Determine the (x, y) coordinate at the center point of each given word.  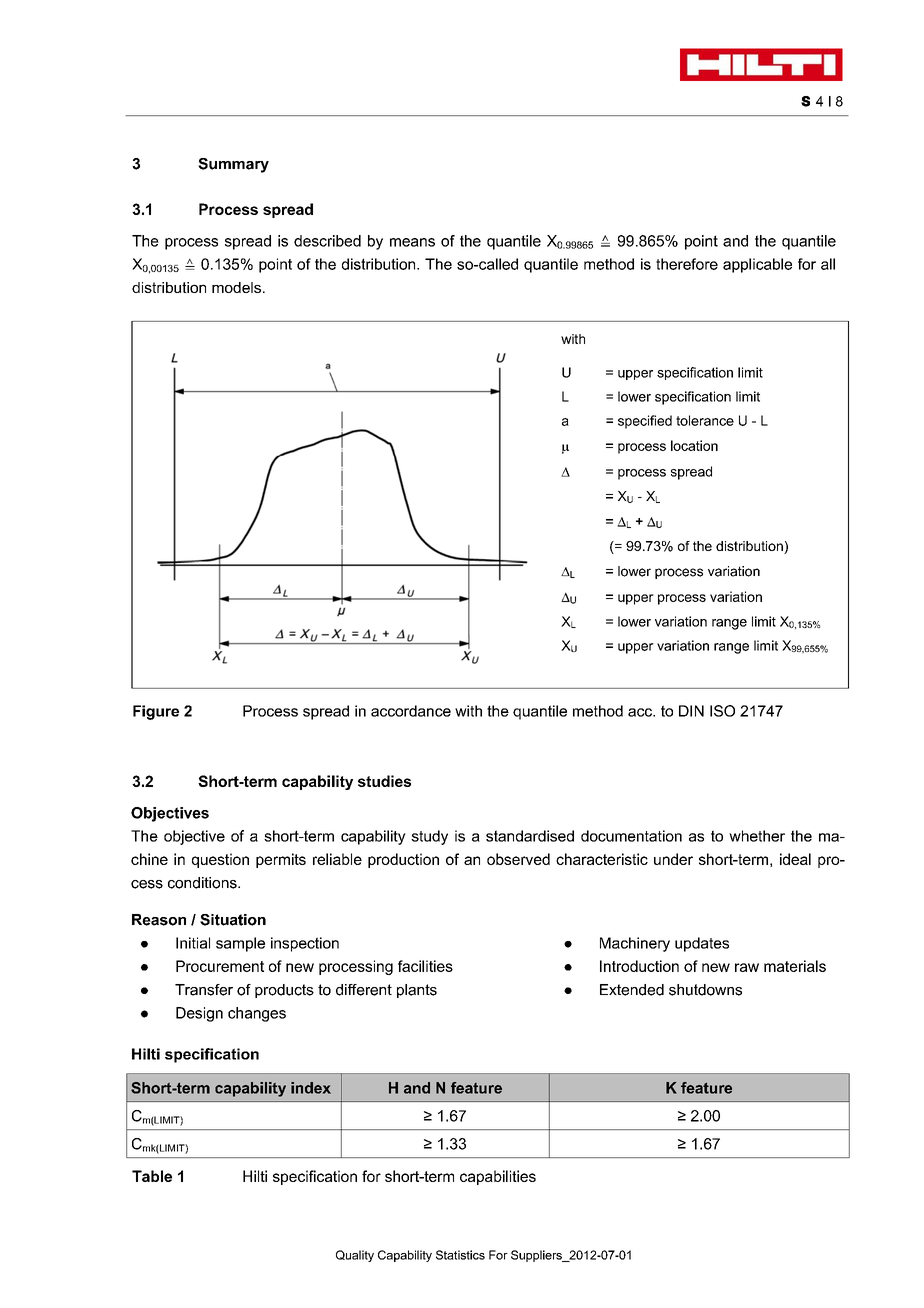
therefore (687, 264)
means (412, 242)
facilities (425, 966)
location (694, 445)
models (236, 287)
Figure (156, 712)
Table (152, 1176)
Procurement (220, 966)
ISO (722, 711)
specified (645, 422)
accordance (411, 711)
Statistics (460, 1255)
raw (747, 967)
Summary (233, 165)
